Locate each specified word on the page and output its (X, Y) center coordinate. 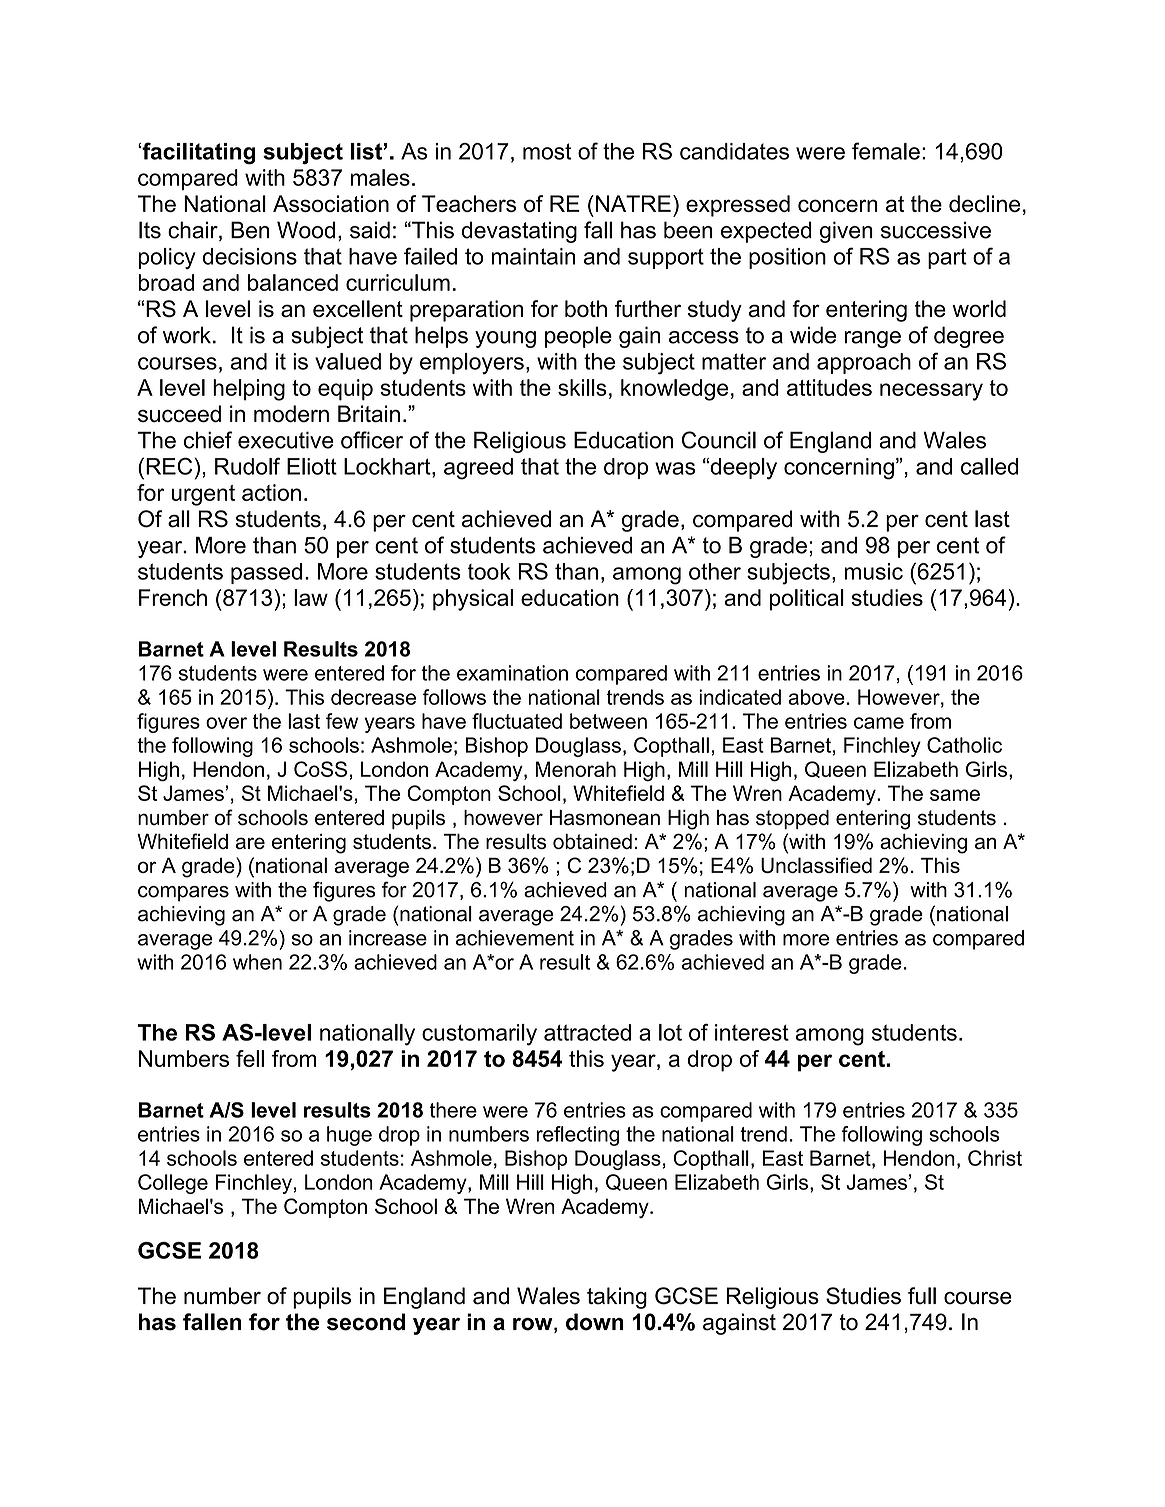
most (547, 151)
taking (617, 1298)
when (257, 962)
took (489, 571)
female (886, 151)
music (873, 571)
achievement (515, 938)
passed (266, 573)
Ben (250, 230)
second (366, 1322)
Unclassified (816, 865)
